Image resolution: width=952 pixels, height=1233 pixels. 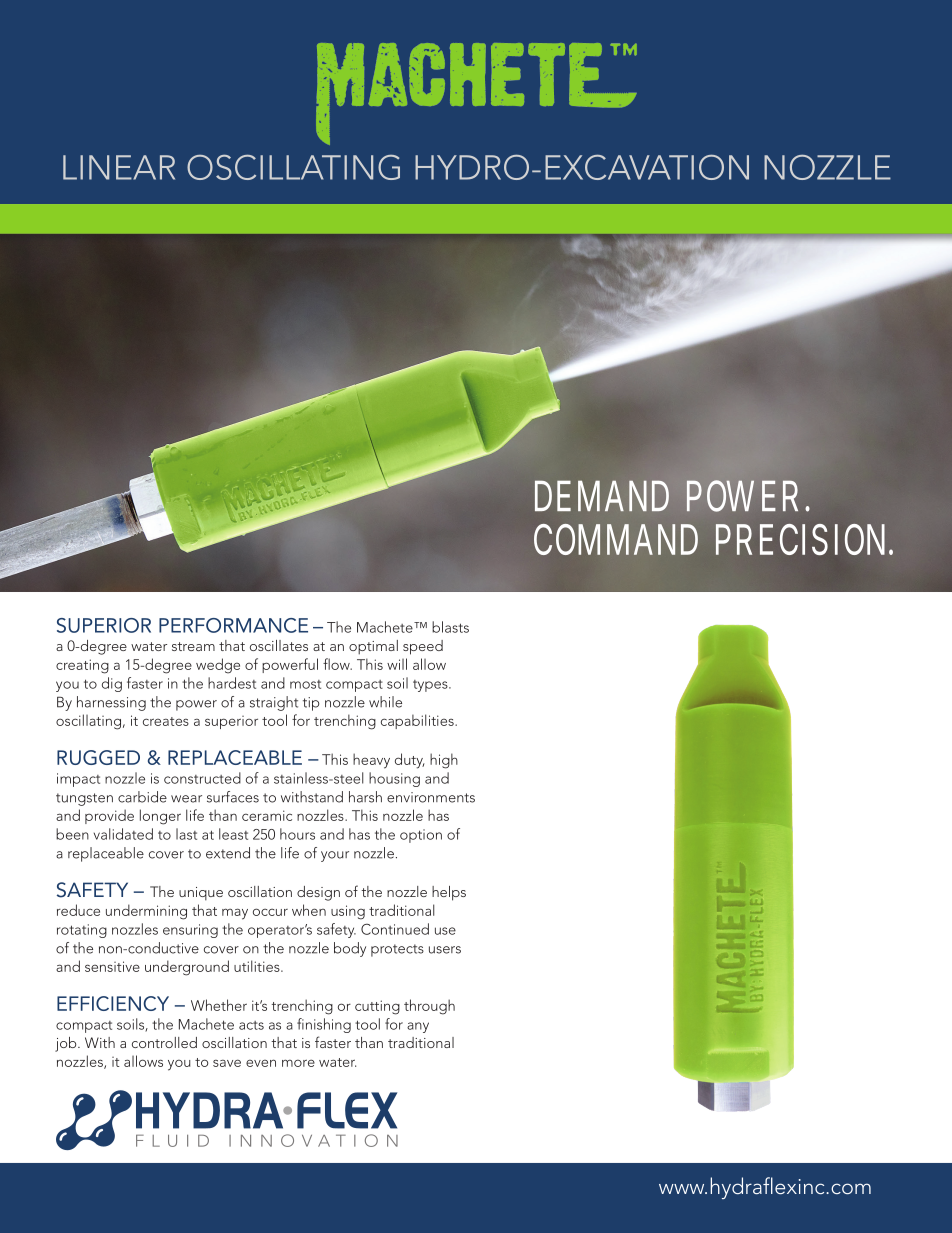 What do you see at coordinates (418, 1027) in the page?
I see `any` at bounding box center [418, 1027].
